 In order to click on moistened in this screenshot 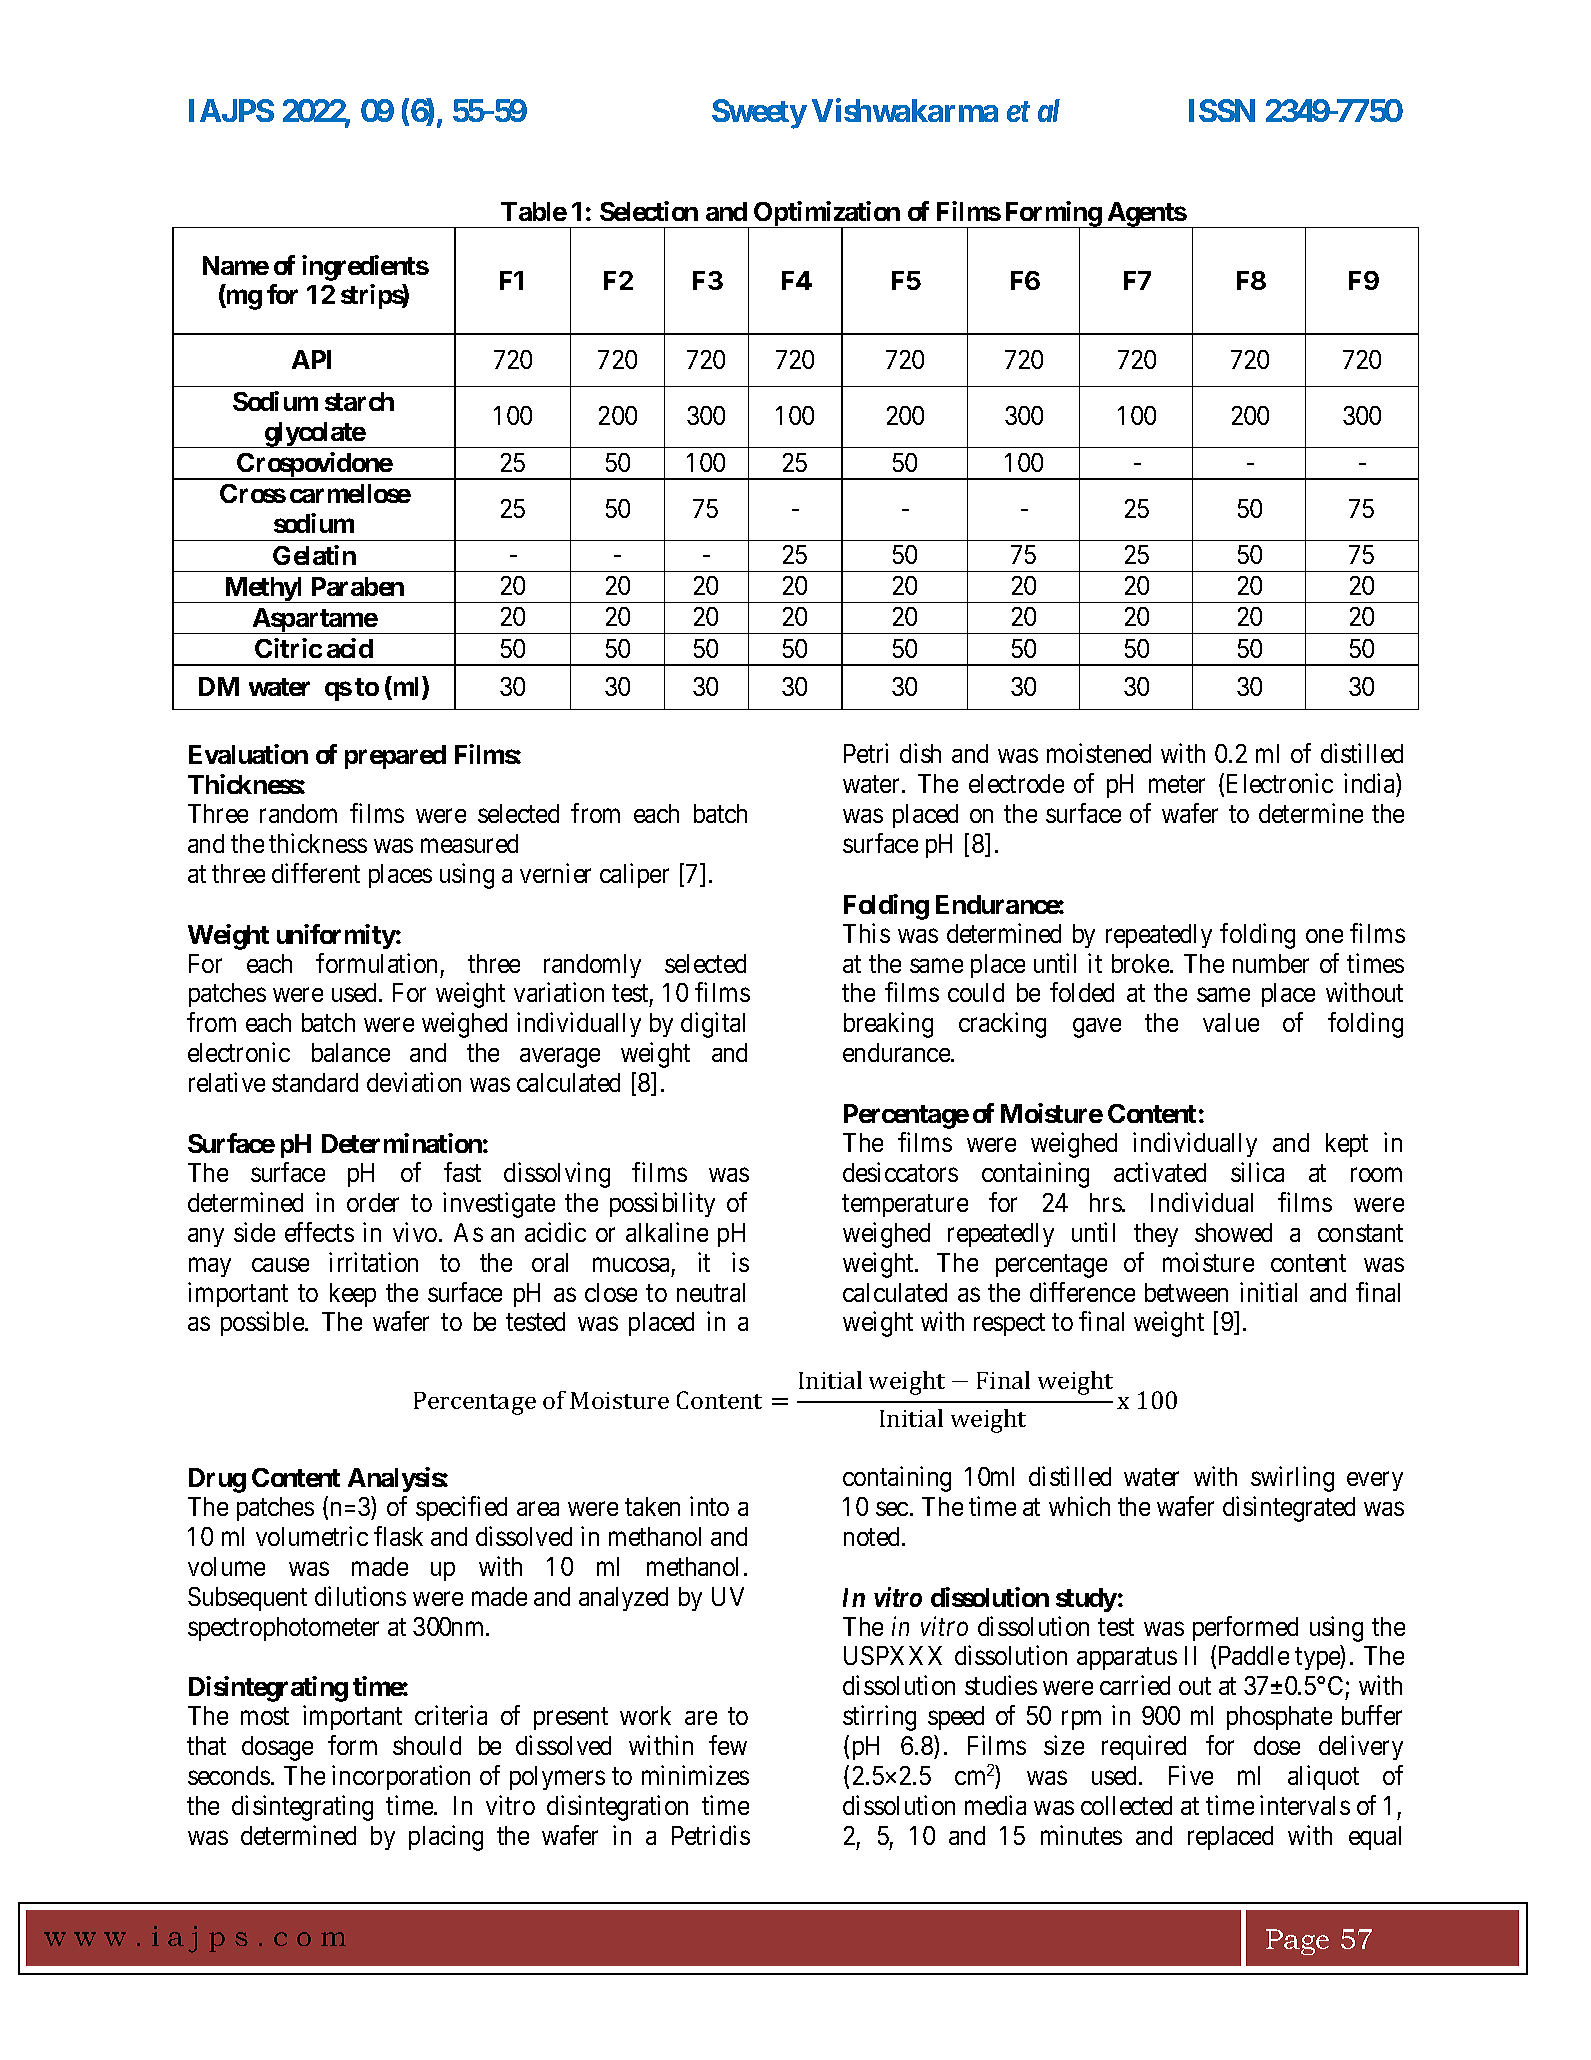, I will do `click(1099, 753)`.
